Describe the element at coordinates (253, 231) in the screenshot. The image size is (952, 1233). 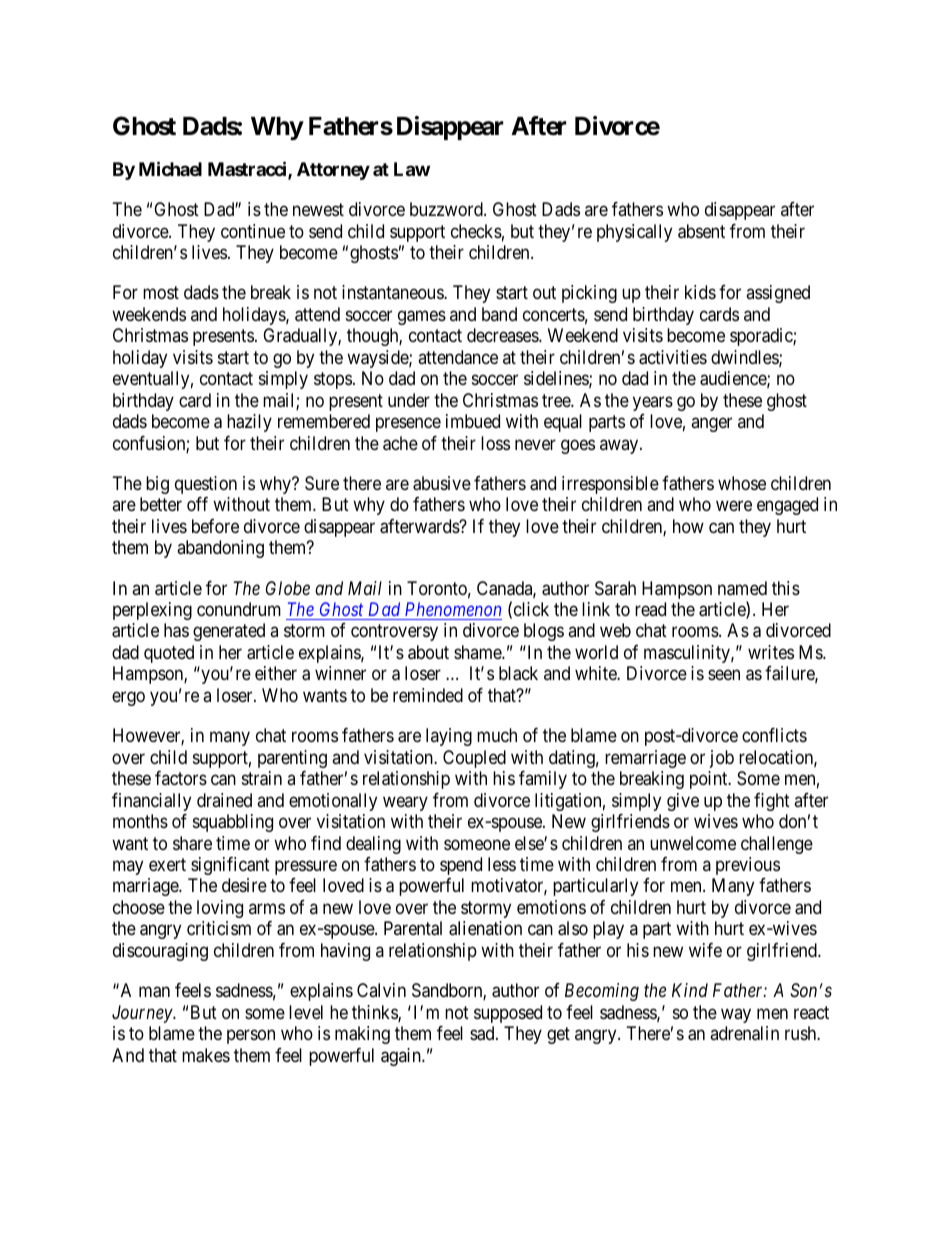
I see `continue` at that location.
